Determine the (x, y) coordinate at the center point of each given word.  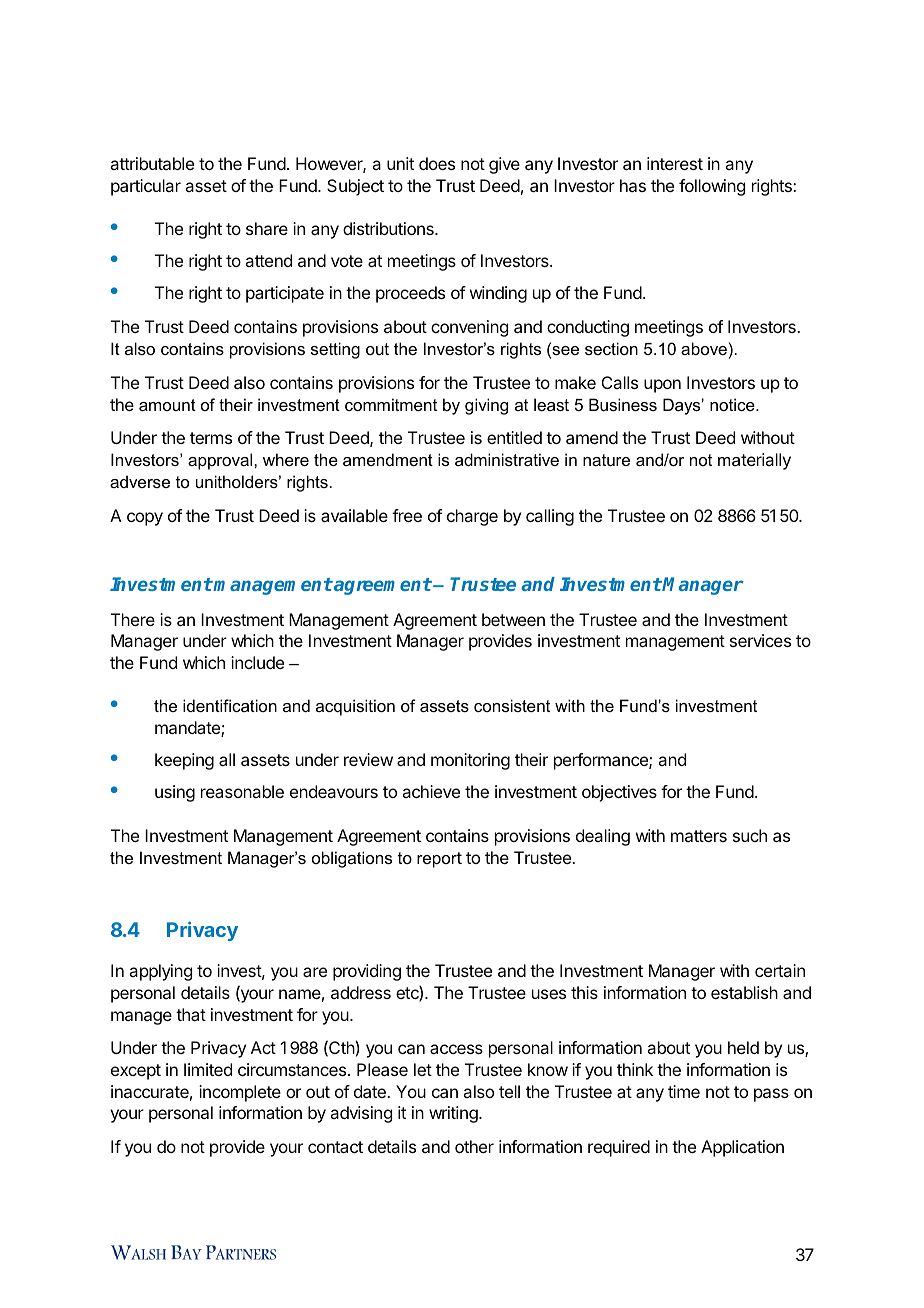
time (684, 1091)
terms (211, 438)
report (439, 860)
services (760, 640)
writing (454, 1114)
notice (733, 404)
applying (160, 972)
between (513, 619)
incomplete (240, 1093)
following (712, 187)
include (257, 662)
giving (486, 406)
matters (699, 836)
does (437, 163)
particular (146, 187)
